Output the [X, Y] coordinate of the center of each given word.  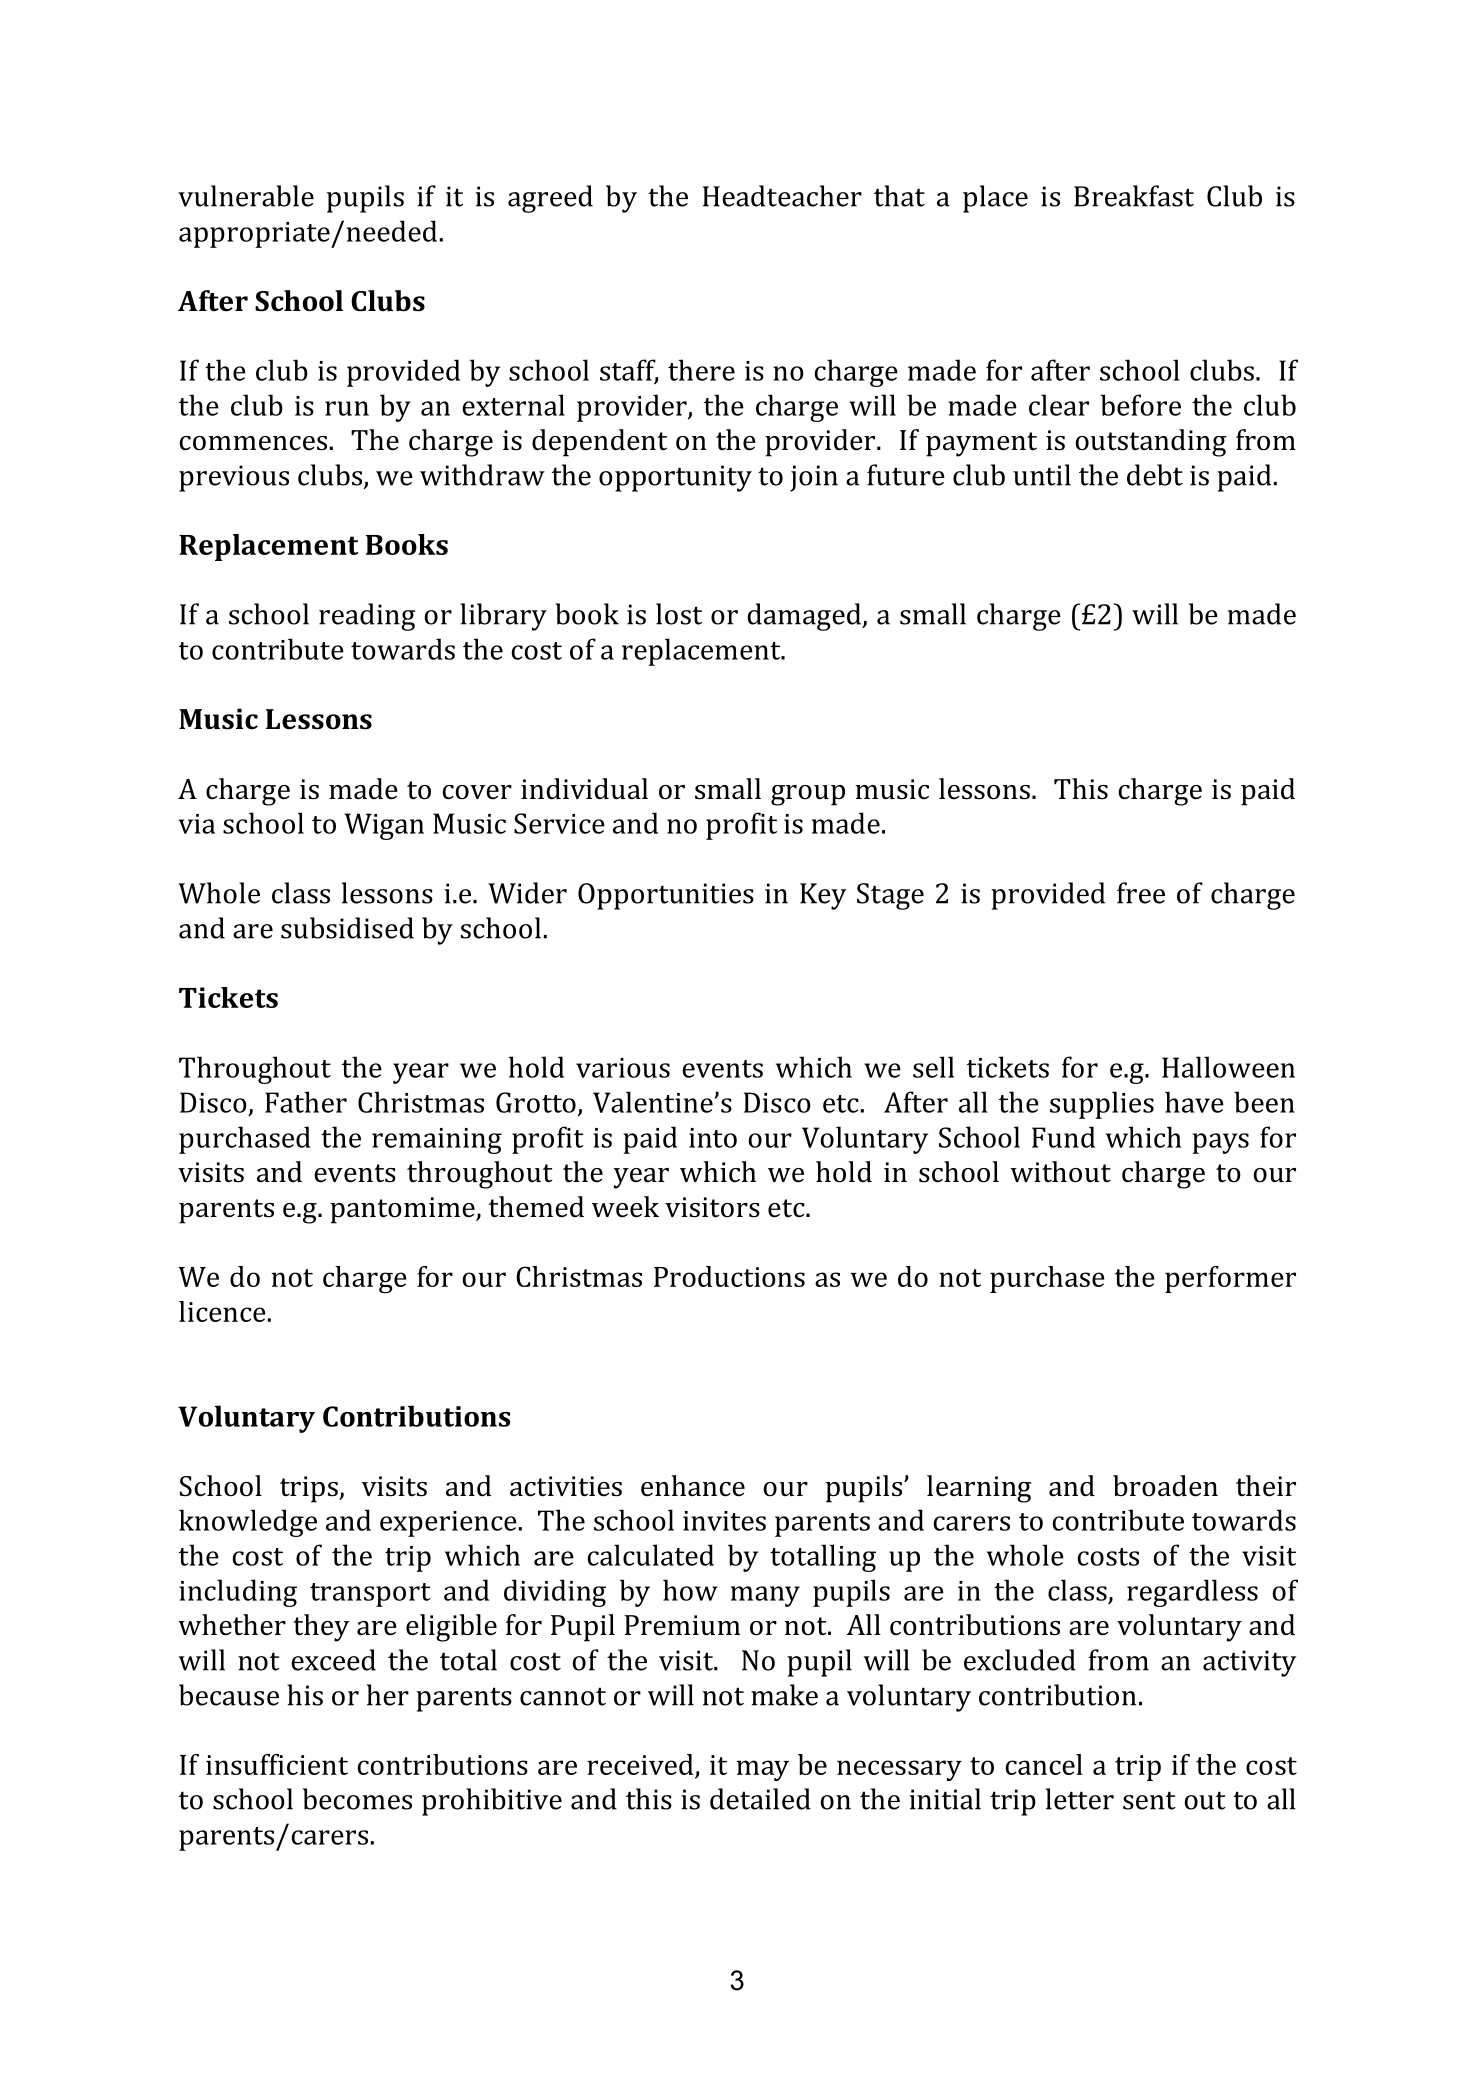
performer [1230, 1279]
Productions [729, 1276]
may [762, 1770]
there [701, 370]
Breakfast [1134, 196]
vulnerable [246, 196]
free [1141, 893]
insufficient [277, 1764]
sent [1149, 1800]
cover [477, 792]
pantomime [403, 1210]
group [808, 795]
